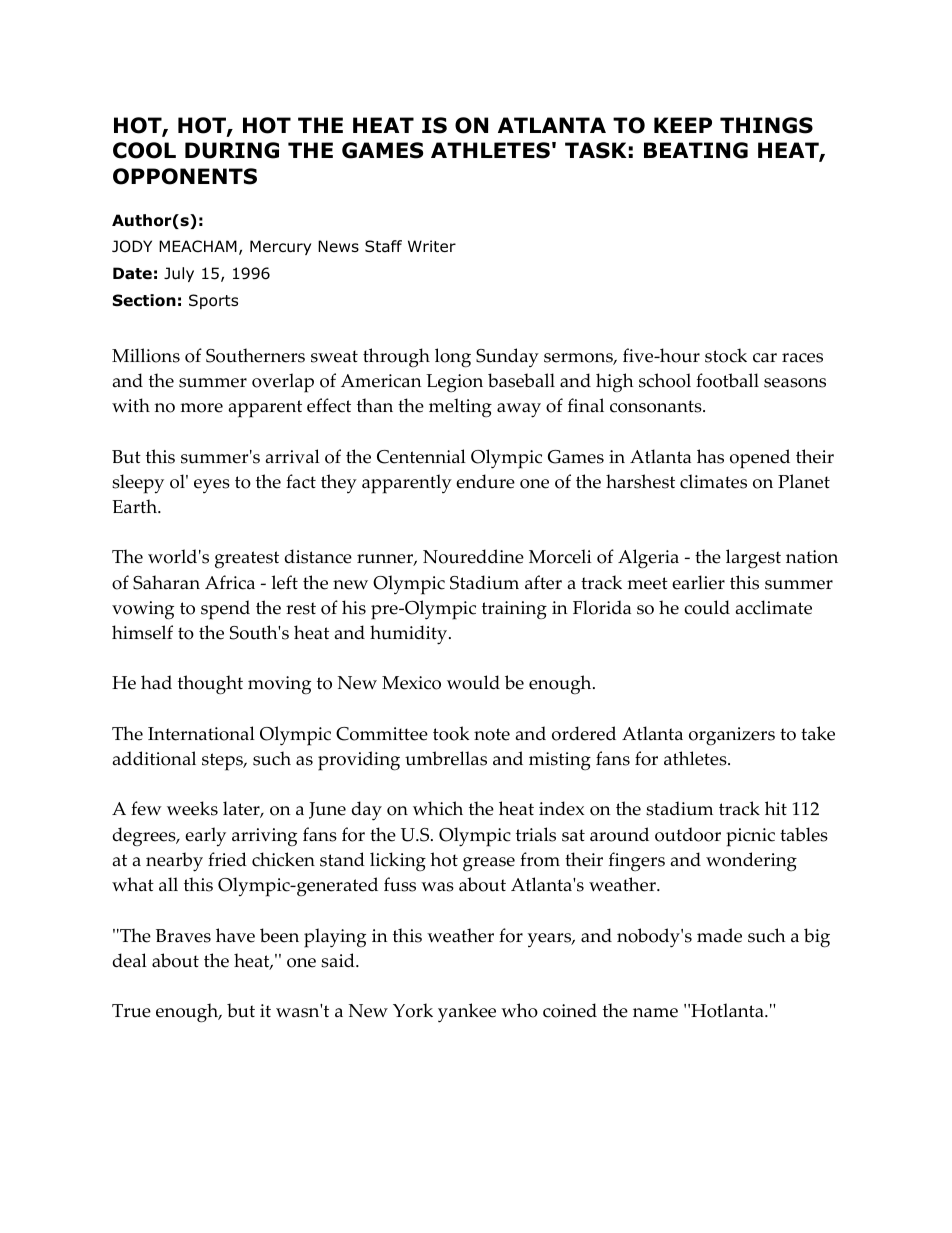 Image resolution: width=952 pixels, height=1233 pixels. What do you see at coordinates (232, 150) in the image?
I see `DURING` at bounding box center [232, 150].
